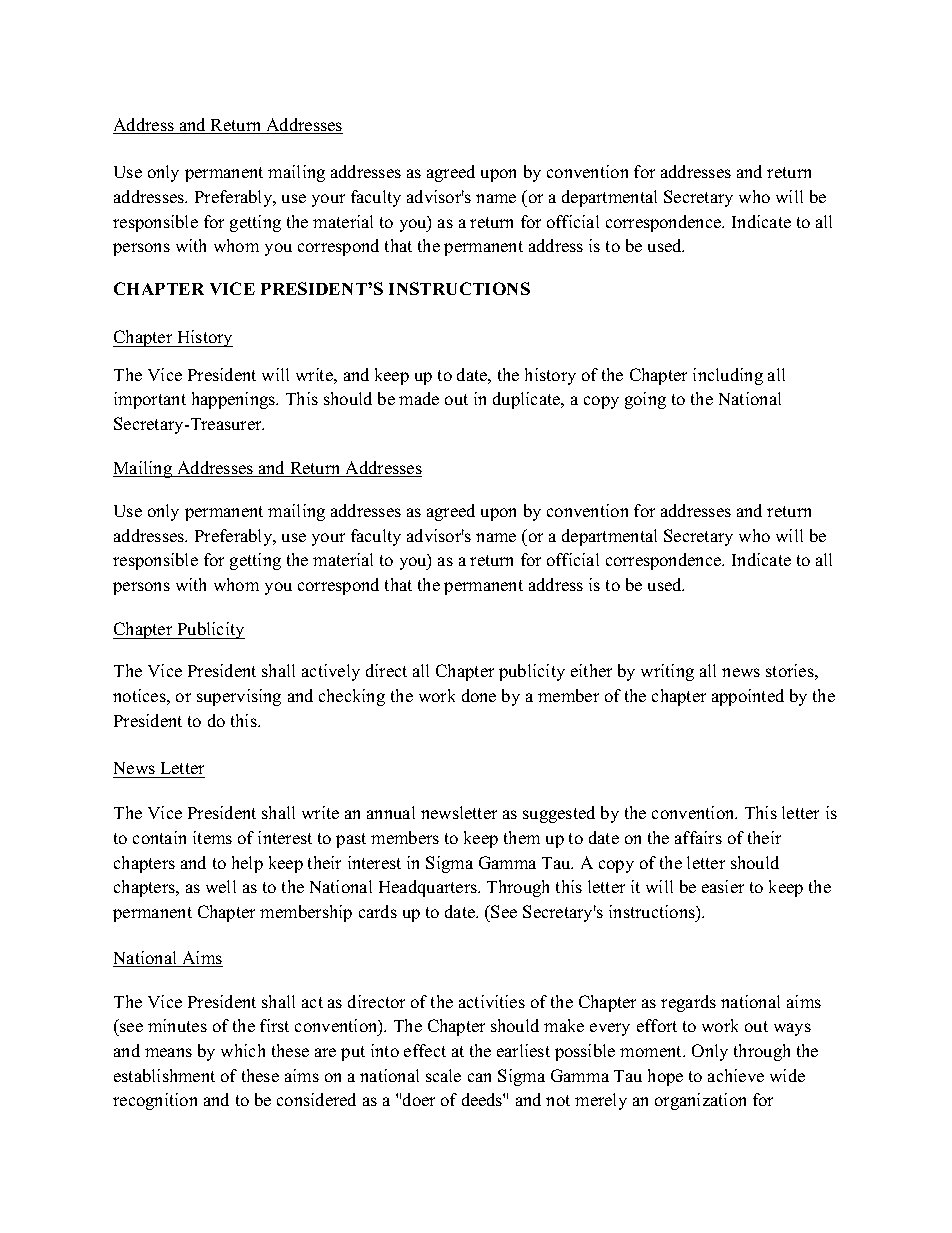 The height and width of the page is (1233, 952). What do you see at coordinates (235, 400) in the page?
I see `happenings` at bounding box center [235, 400].
